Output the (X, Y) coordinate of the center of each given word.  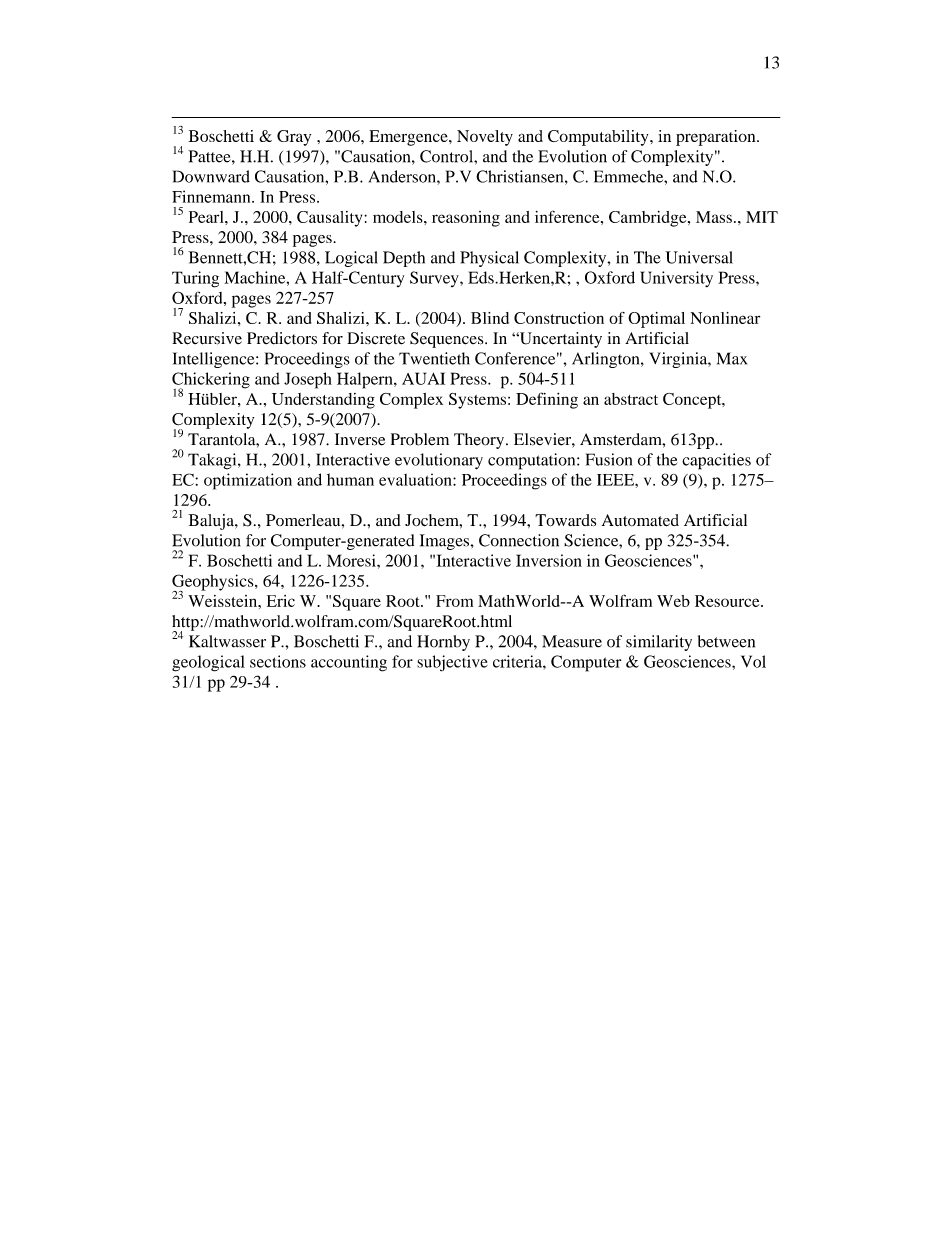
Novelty (485, 138)
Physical (489, 259)
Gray (294, 138)
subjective (452, 663)
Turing (195, 279)
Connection (519, 540)
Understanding (323, 401)
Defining (547, 400)
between (726, 641)
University (676, 279)
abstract (631, 399)
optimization (248, 481)
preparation (717, 138)
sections (278, 661)
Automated (640, 520)
